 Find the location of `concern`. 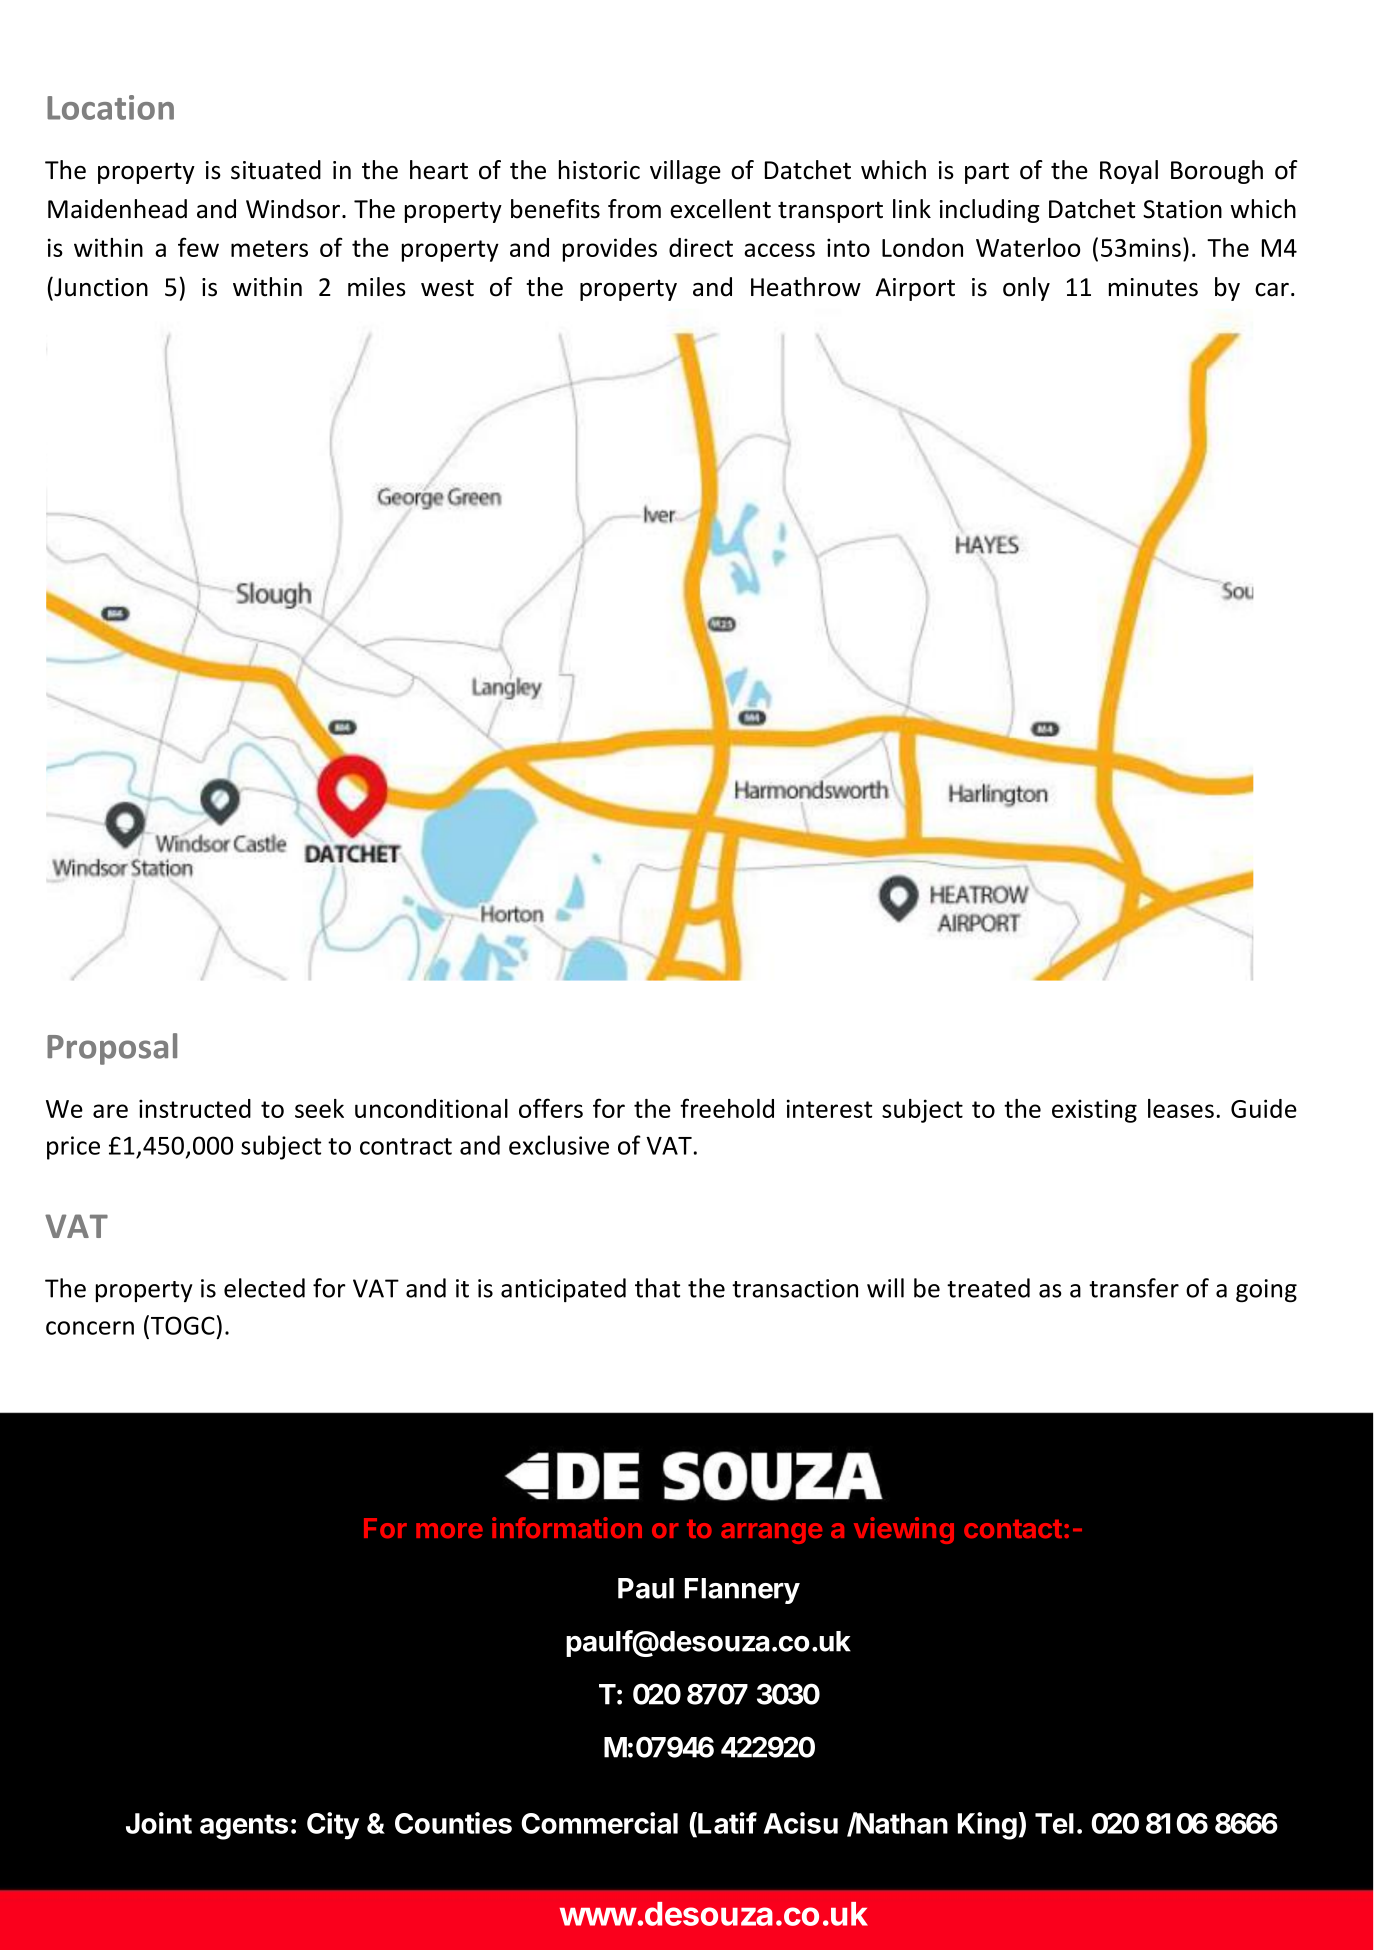

concern is located at coordinates (90, 1328).
